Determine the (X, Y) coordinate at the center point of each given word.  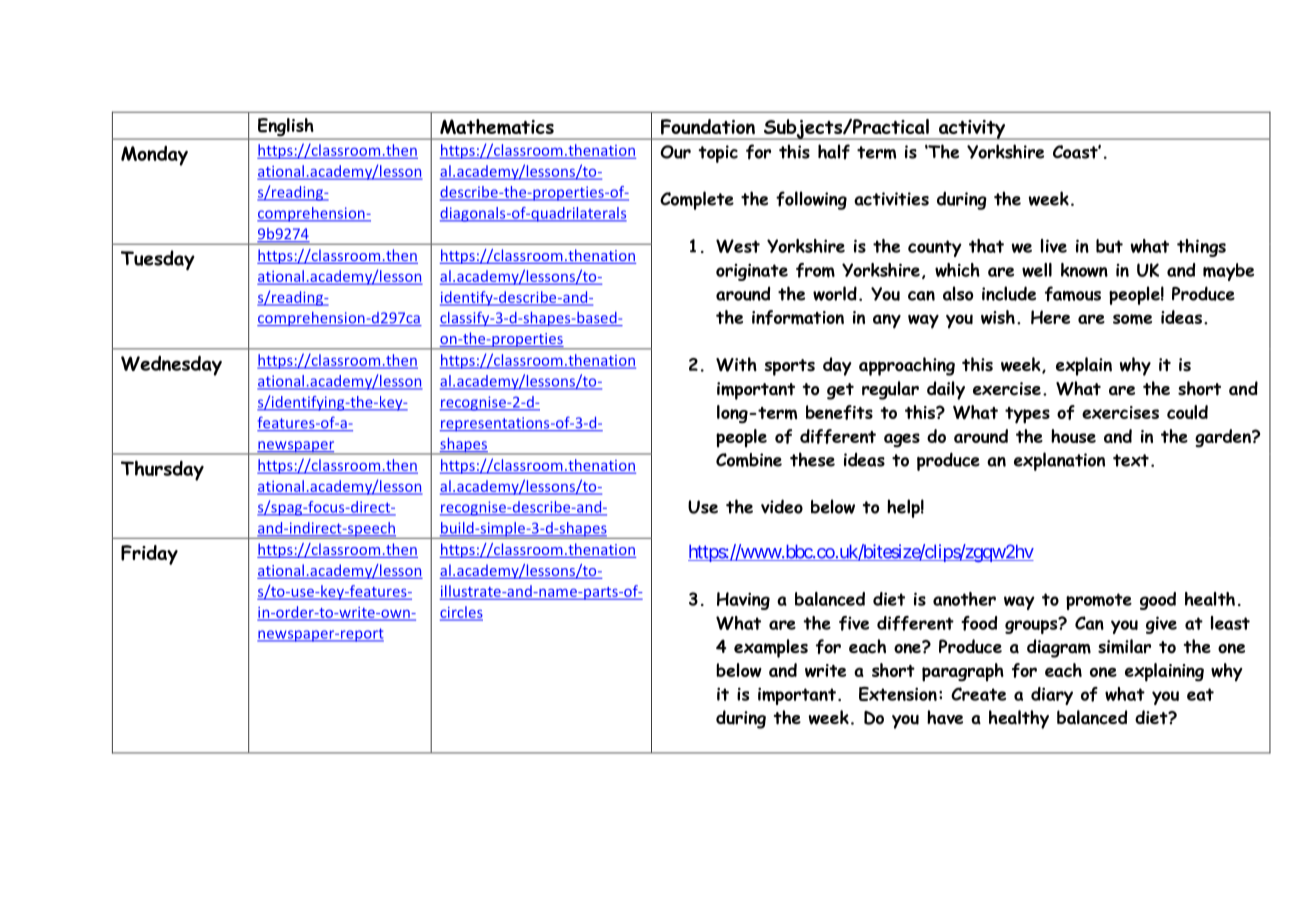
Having (743, 601)
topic (718, 154)
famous (1073, 294)
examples (771, 648)
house (1073, 436)
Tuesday (158, 260)
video (782, 506)
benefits (839, 412)
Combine (749, 460)
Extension (898, 694)
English (286, 128)
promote (1099, 601)
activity (972, 130)
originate (752, 272)
